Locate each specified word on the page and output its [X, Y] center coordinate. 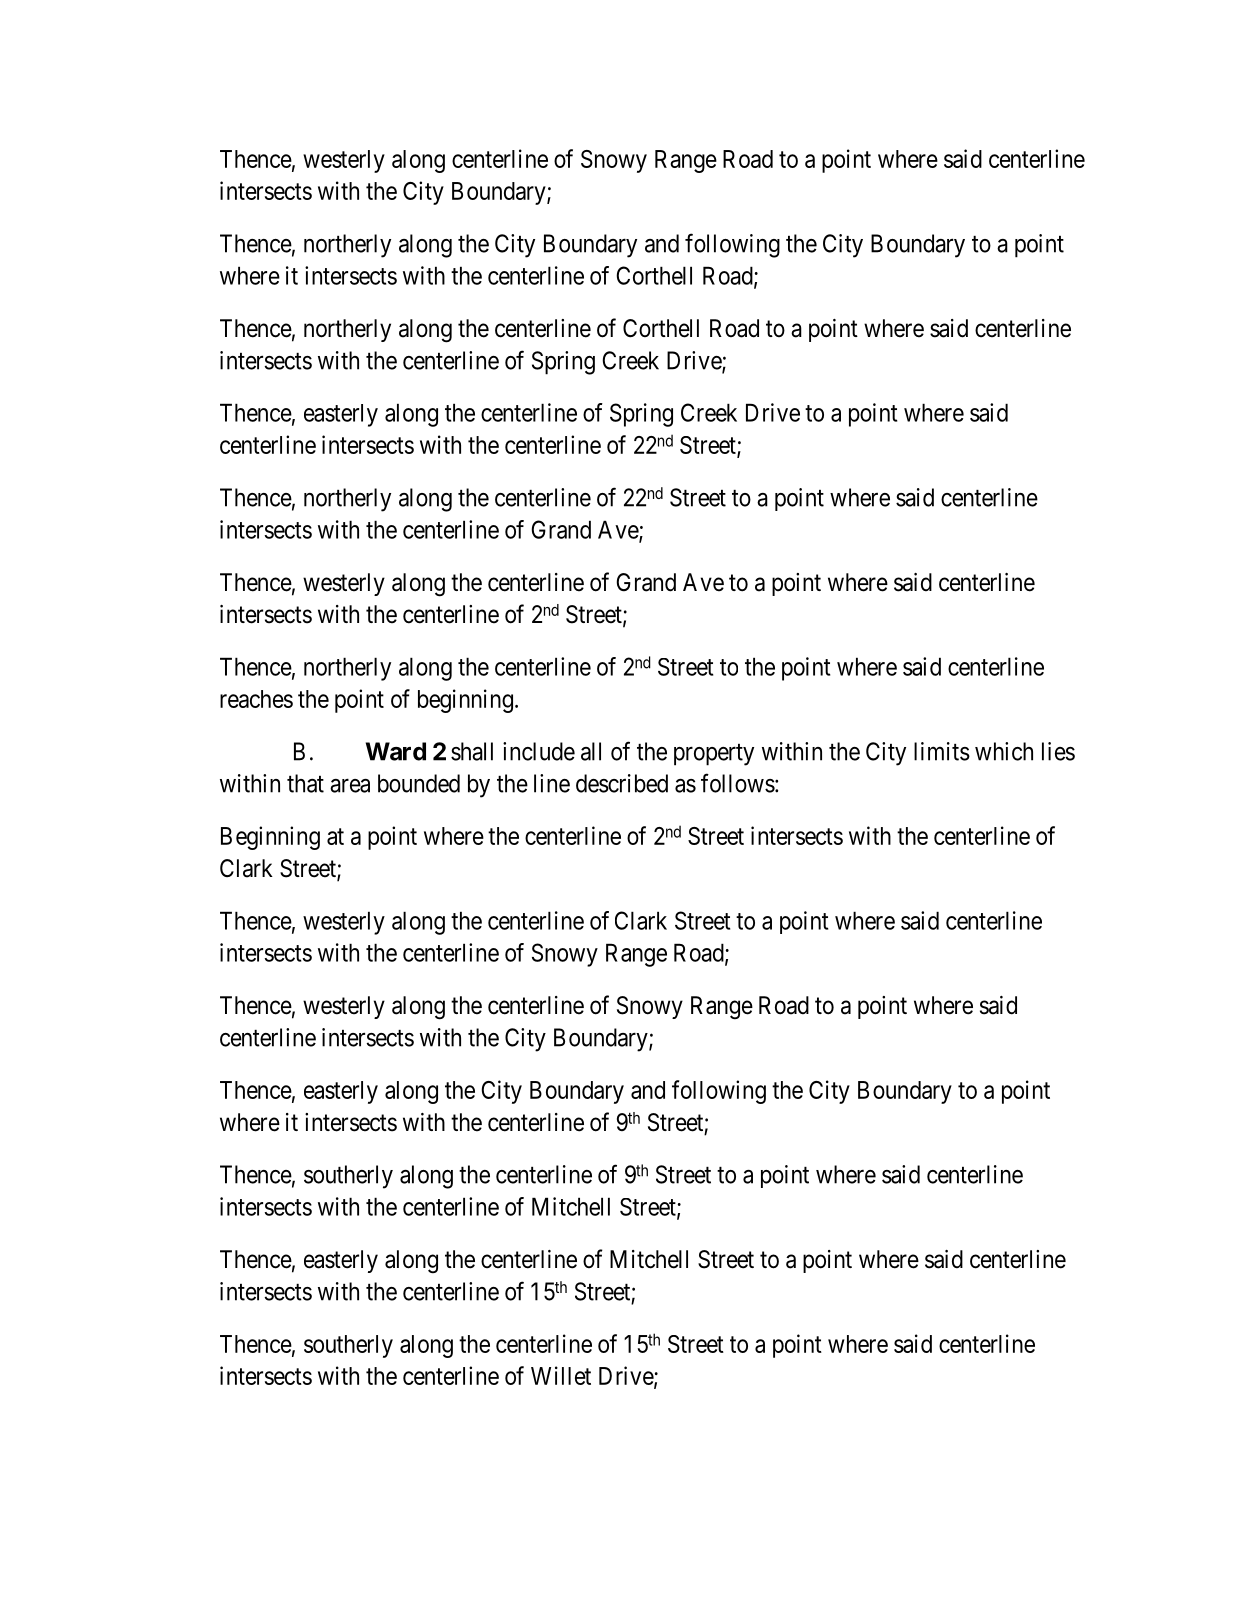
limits [942, 751]
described [622, 783]
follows [738, 783]
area [350, 786]
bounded [419, 783]
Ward [396, 751]
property [714, 755]
